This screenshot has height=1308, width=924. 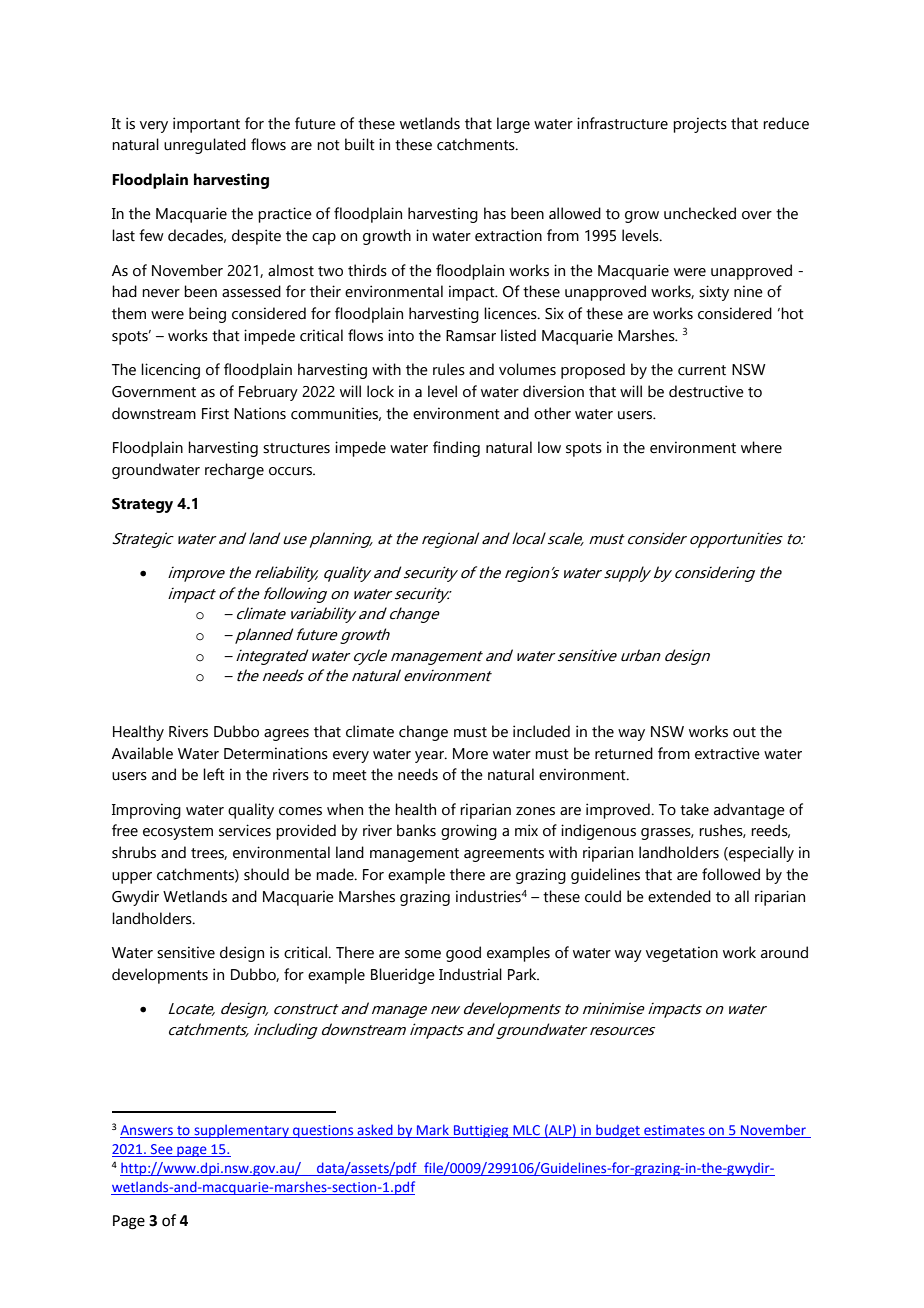 What do you see at coordinates (694, 809) in the screenshot?
I see `take` at bounding box center [694, 809].
